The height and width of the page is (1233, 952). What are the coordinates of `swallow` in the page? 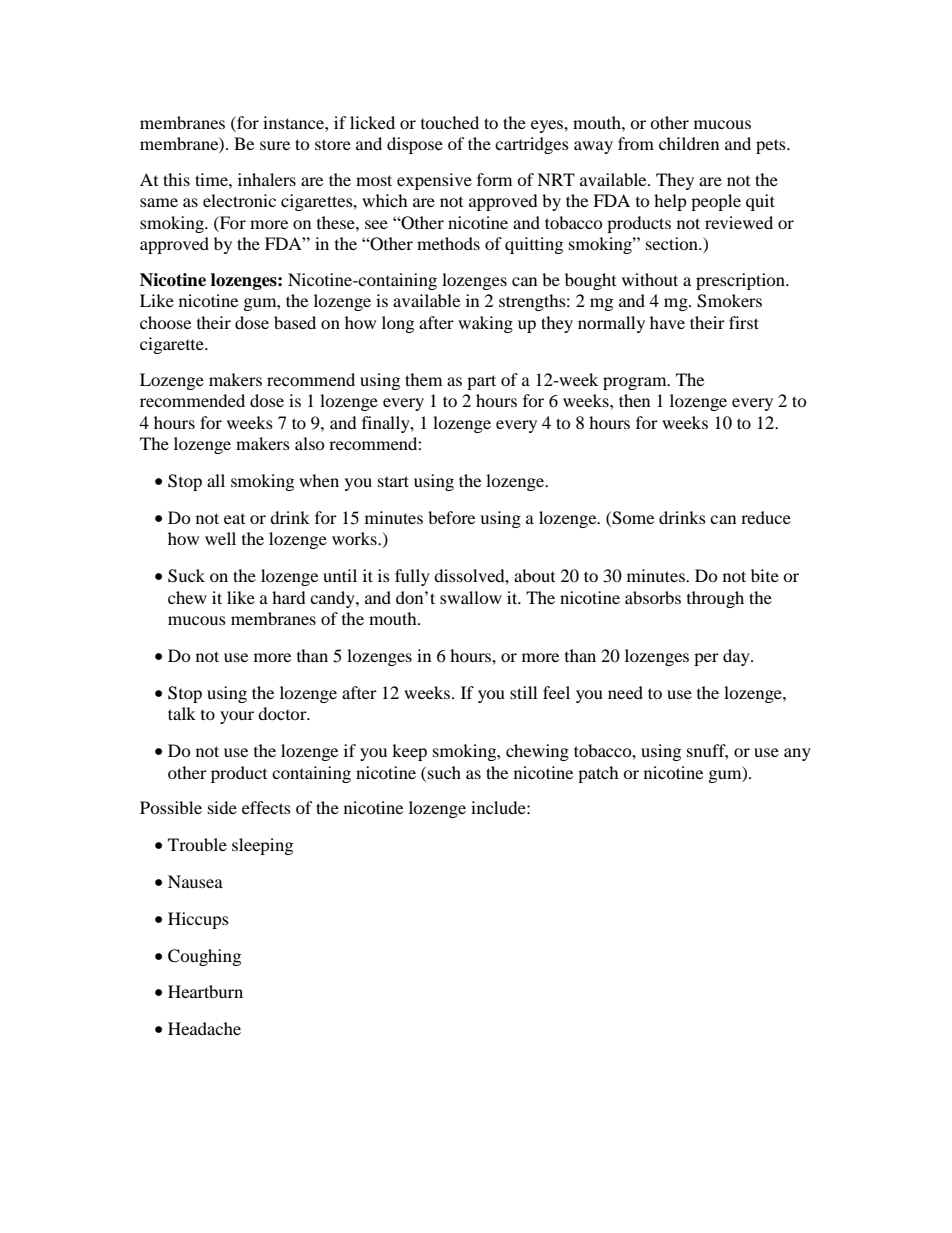 It's located at (471, 597).
